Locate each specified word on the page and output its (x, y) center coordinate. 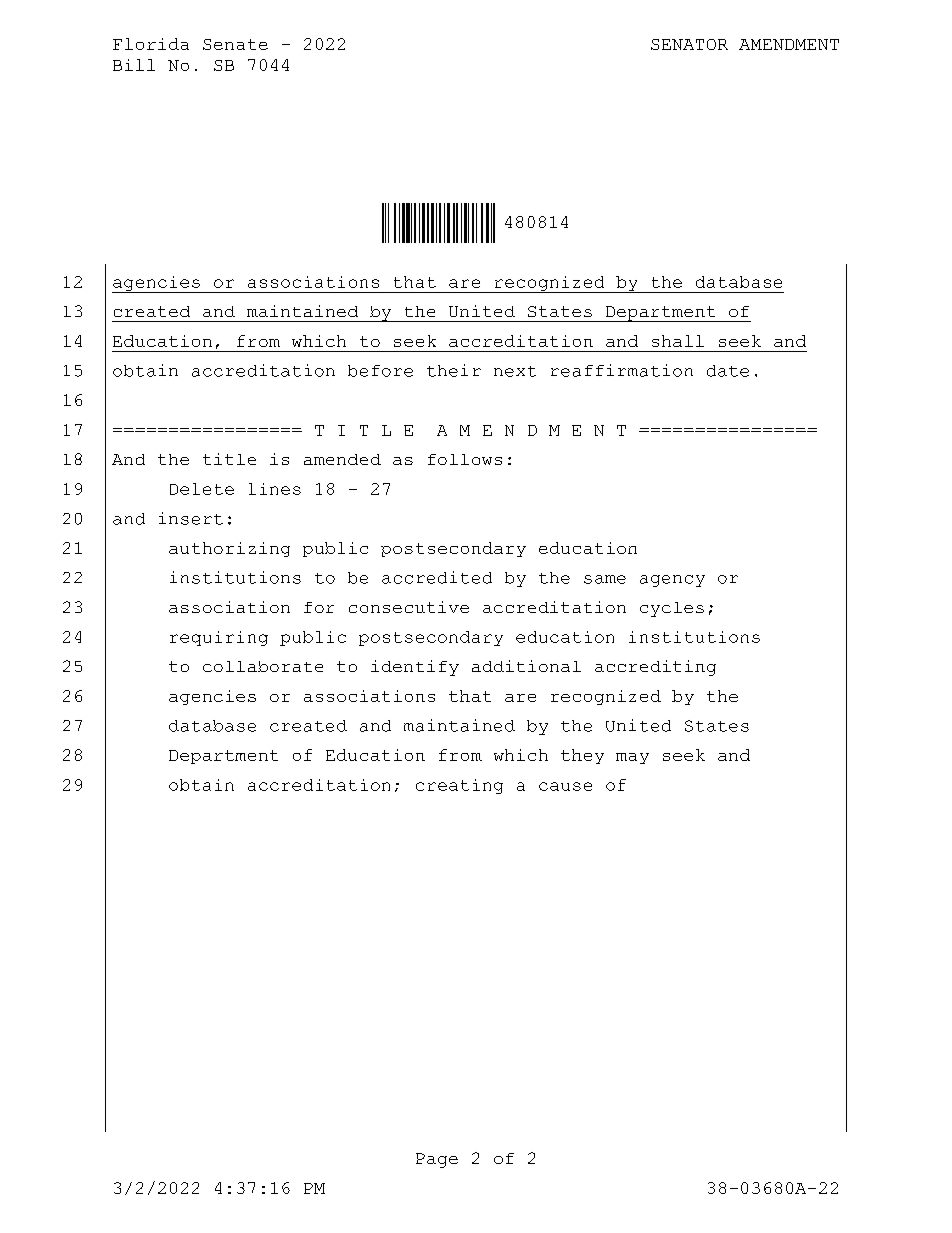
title (229, 459)
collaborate (263, 666)
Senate (235, 44)
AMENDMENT (789, 44)
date (728, 371)
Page (437, 1160)
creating (459, 786)
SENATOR (689, 44)
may (632, 758)
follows (465, 459)
